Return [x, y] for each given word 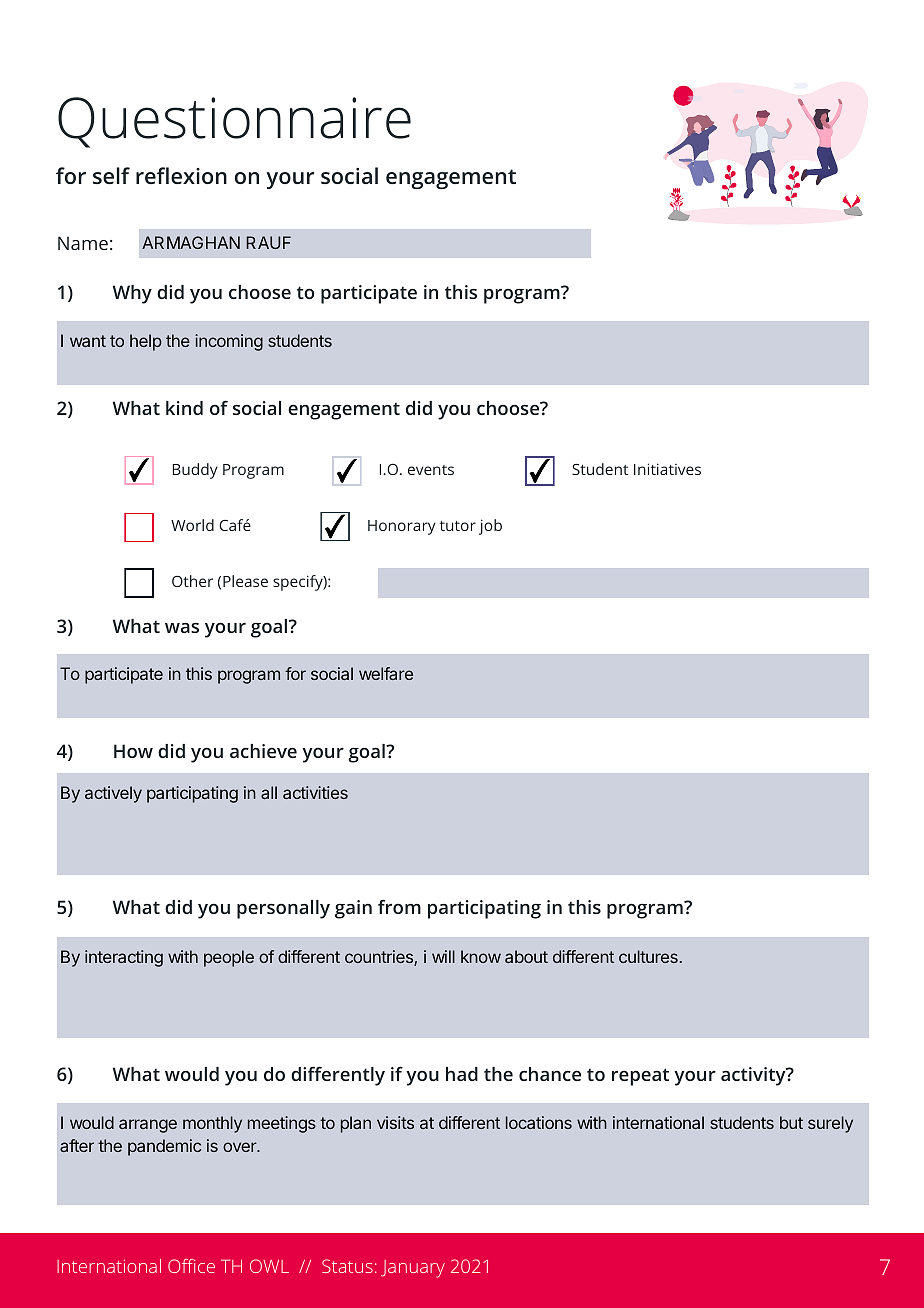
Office [191, 1266]
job [490, 527]
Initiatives [667, 469]
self [111, 175]
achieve [263, 751]
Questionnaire [234, 122]
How [133, 751]
